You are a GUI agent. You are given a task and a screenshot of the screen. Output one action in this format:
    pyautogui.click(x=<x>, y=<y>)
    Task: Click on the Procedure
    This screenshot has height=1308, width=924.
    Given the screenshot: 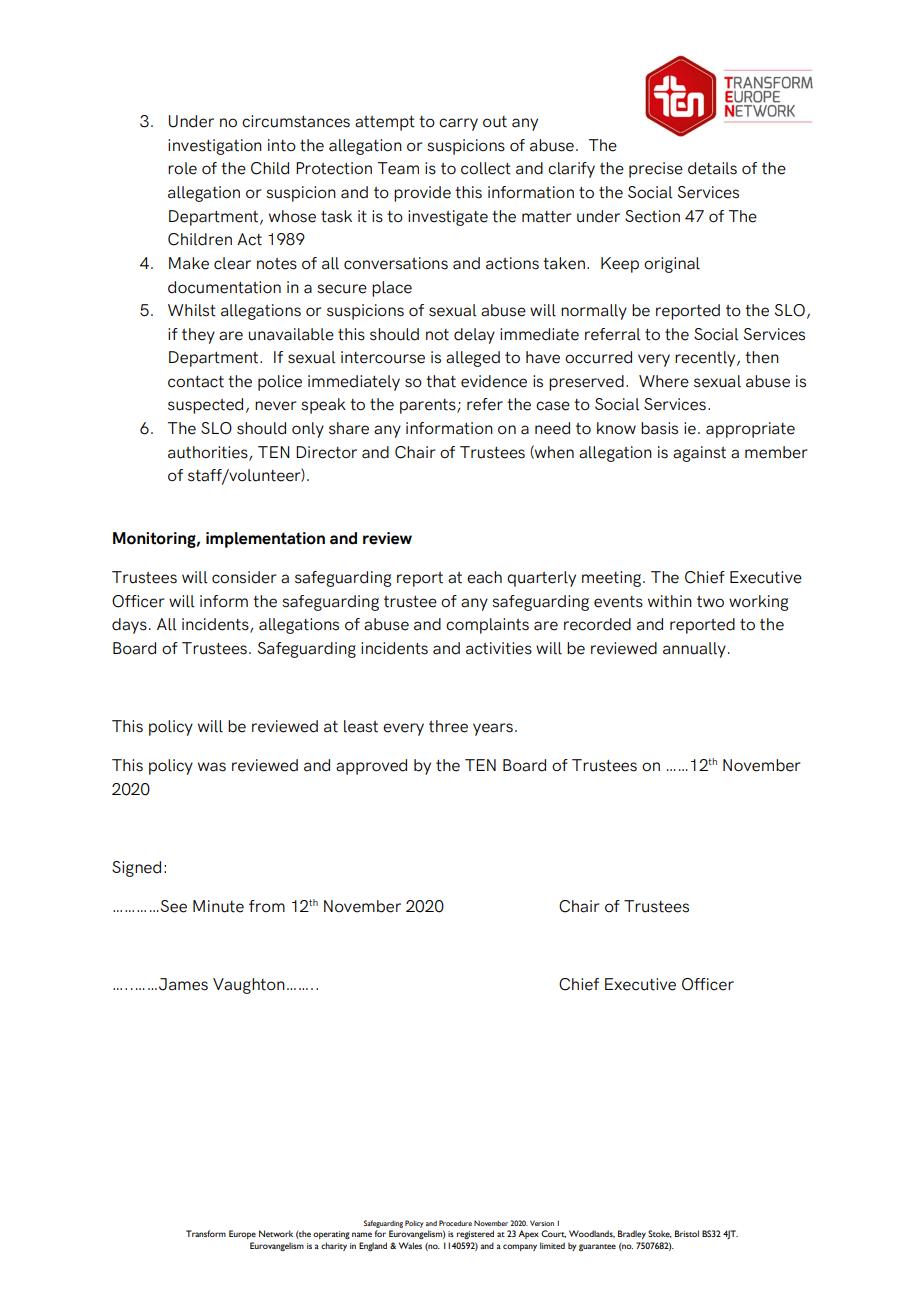 What is the action you would take?
    pyautogui.click(x=455, y=1223)
